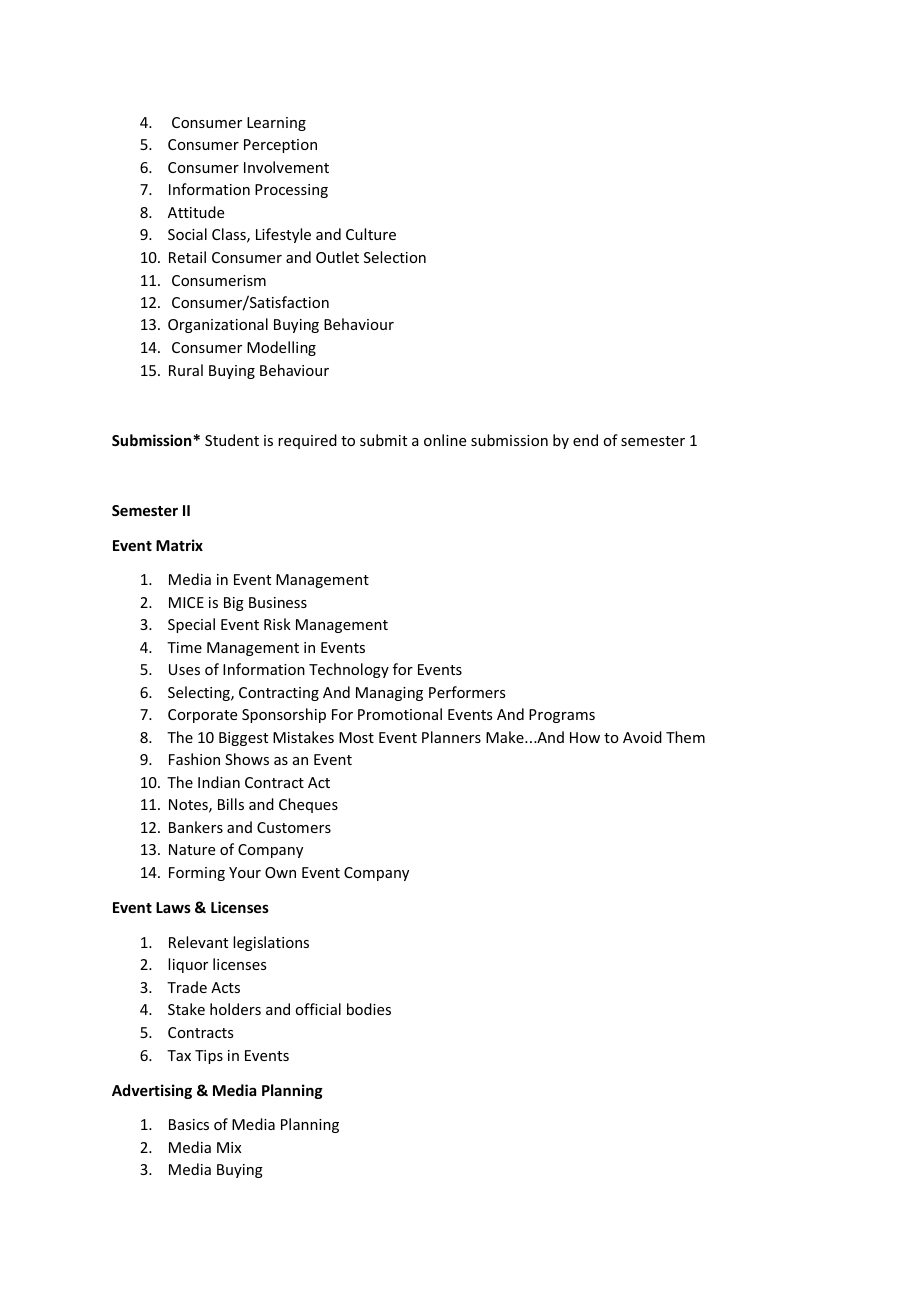 The width and height of the page is (924, 1308). Describe the element at coordinates (189, 1124) in the page. I see `Basics` at that location.
